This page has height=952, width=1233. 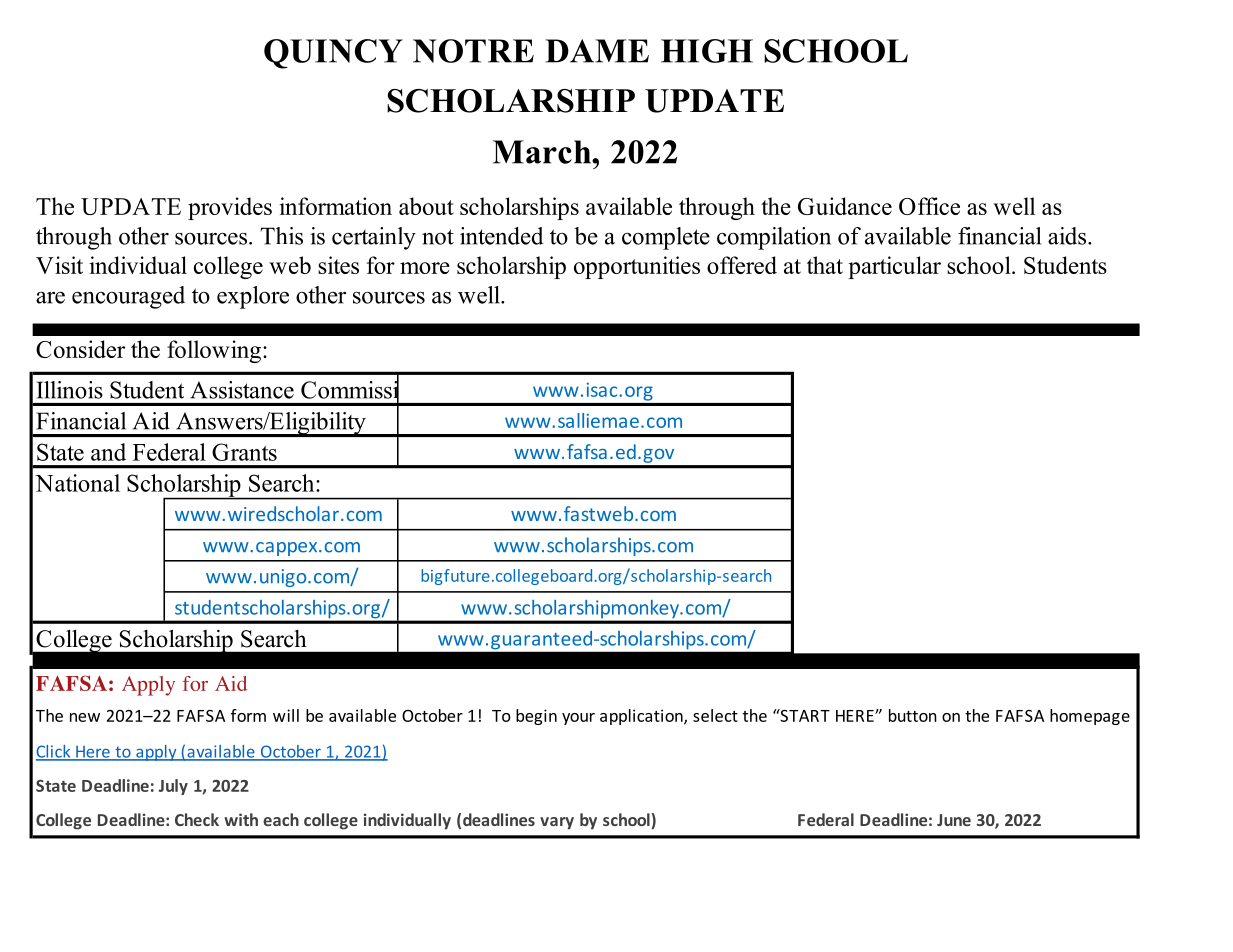 I want to click on opportunities, so click(x=637, y=267).
